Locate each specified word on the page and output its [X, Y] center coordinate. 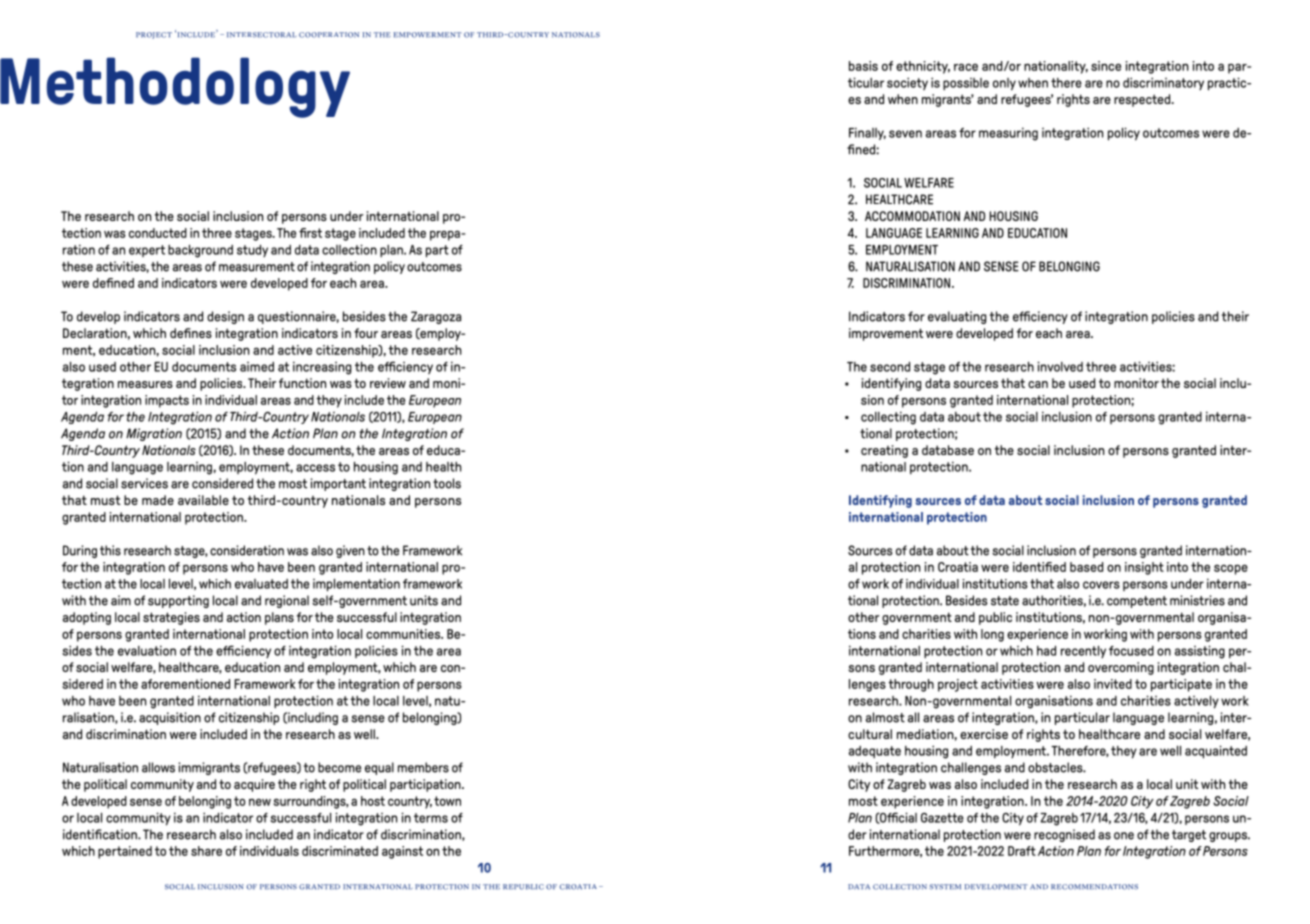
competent [1137, 602]
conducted [158, 233]
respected [1143, 100]
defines [191, 333]
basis [863, 66]
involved [1060, 366]
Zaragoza [436, 317]
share [206, 851]
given [350, 551]
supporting [178, 601]
